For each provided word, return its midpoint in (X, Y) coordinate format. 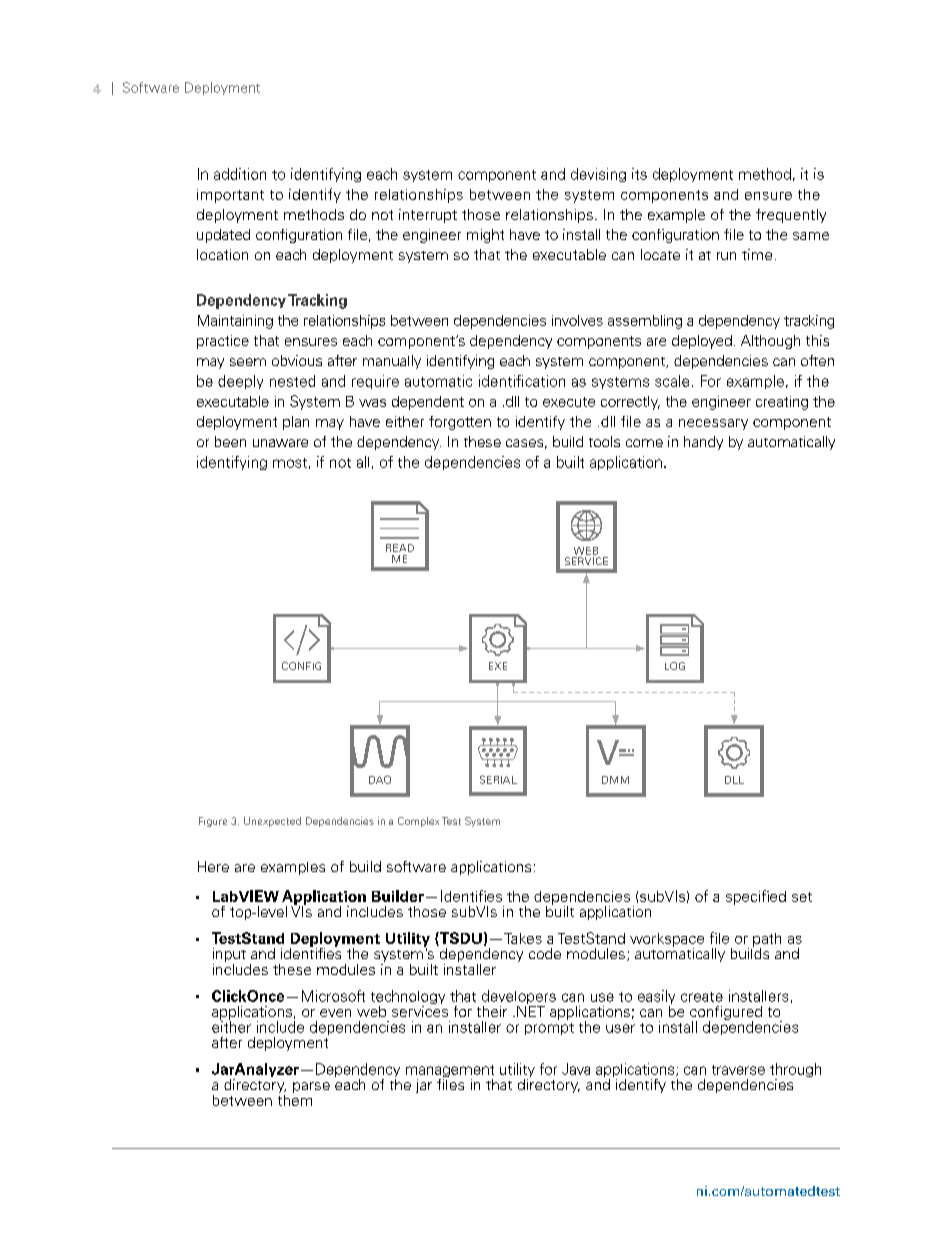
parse (311, 1087)
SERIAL (498, 779)
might (485, 236)
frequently (791, 216)
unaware (280, 443)
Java (576, 1069)
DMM (615, 780)
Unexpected (272, 822)
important (230, 196)
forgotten (460, 423)
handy (703, 443)
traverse (738, 1070)
